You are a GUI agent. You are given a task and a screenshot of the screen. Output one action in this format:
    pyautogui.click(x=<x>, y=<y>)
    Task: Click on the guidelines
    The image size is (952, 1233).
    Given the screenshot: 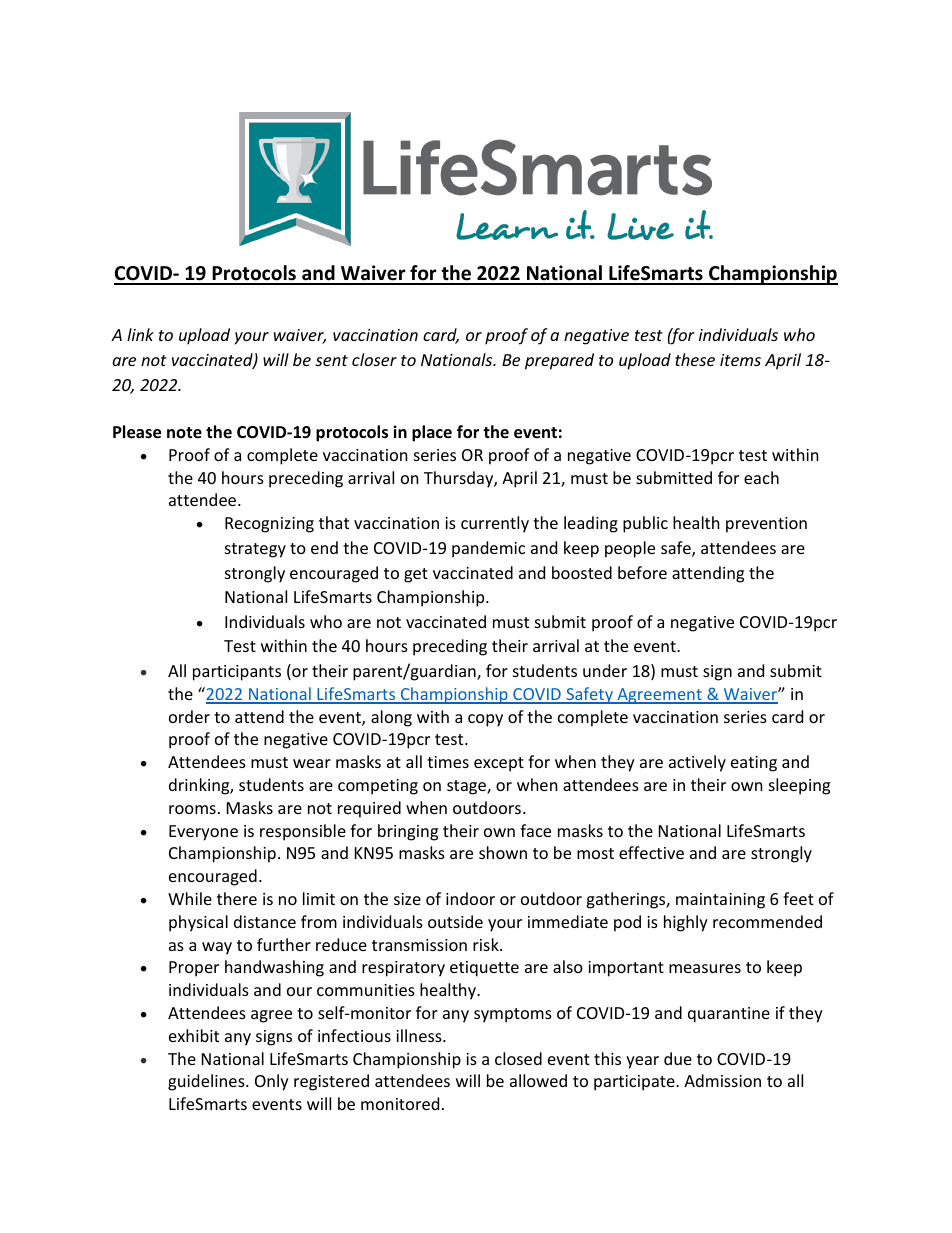 What is the action you would take?
    pyautogui.click(x=207, y=1082)
